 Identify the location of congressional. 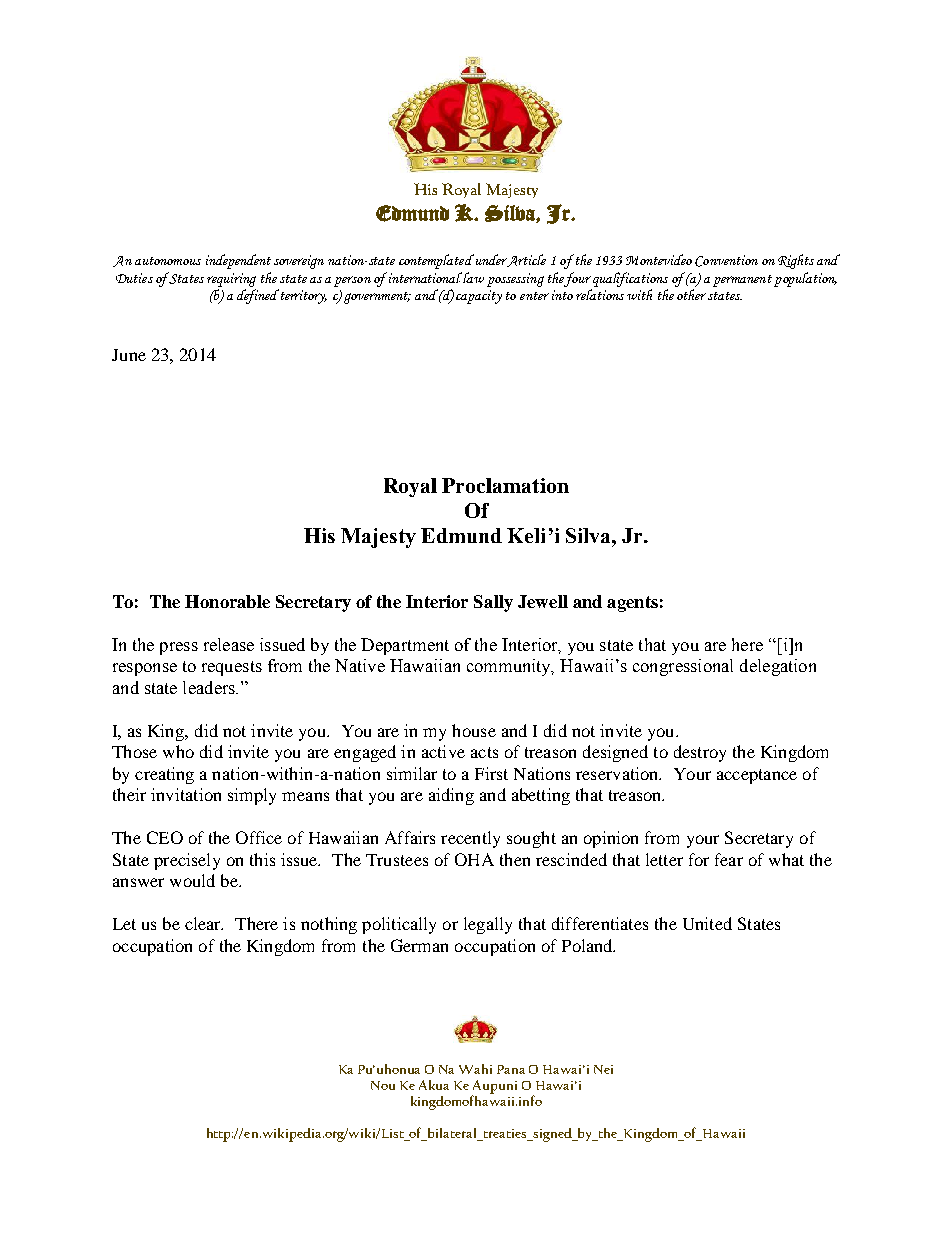
(683, 667).
